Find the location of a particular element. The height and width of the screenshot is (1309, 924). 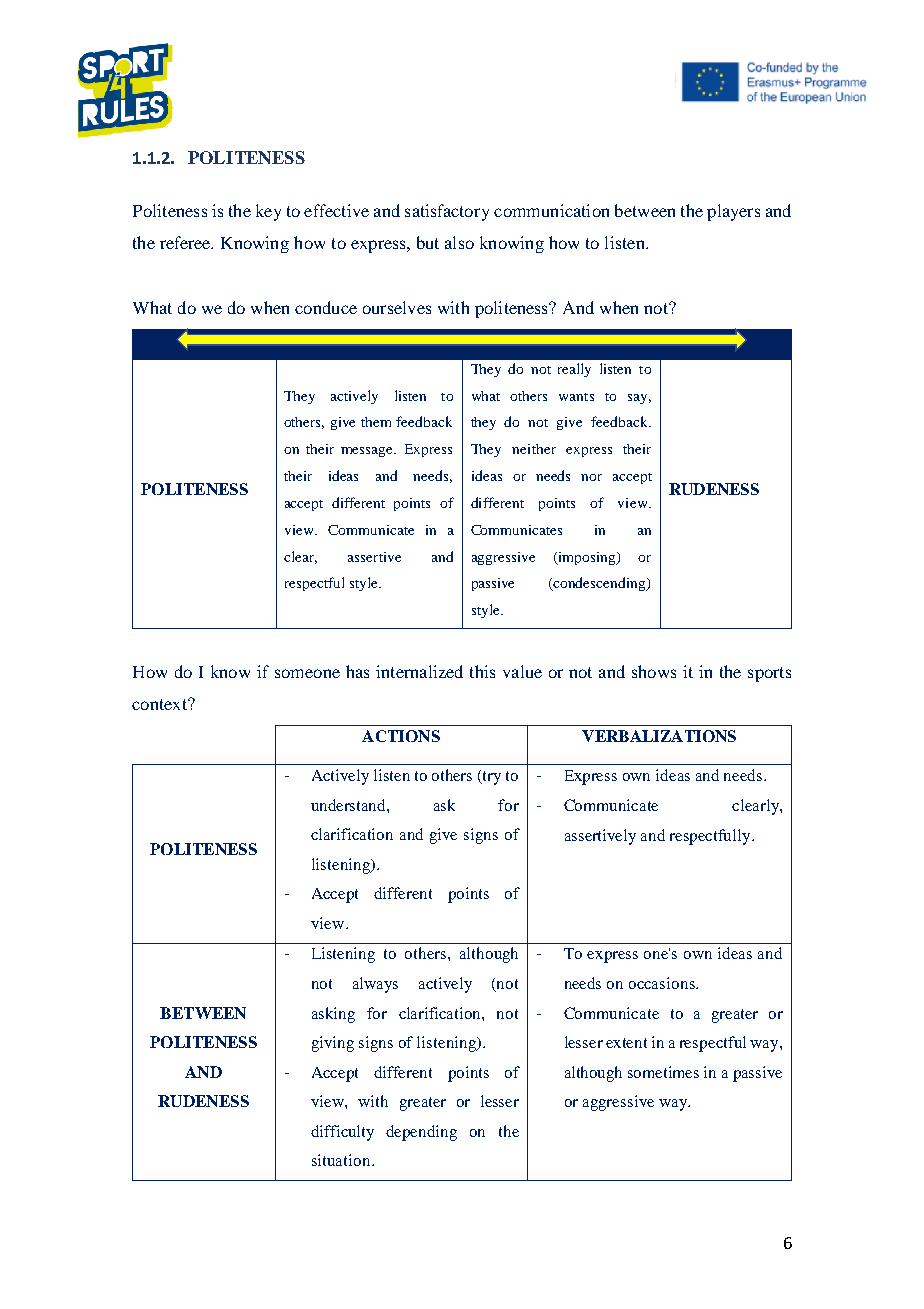

referee is located at coordinates (186, 242).
